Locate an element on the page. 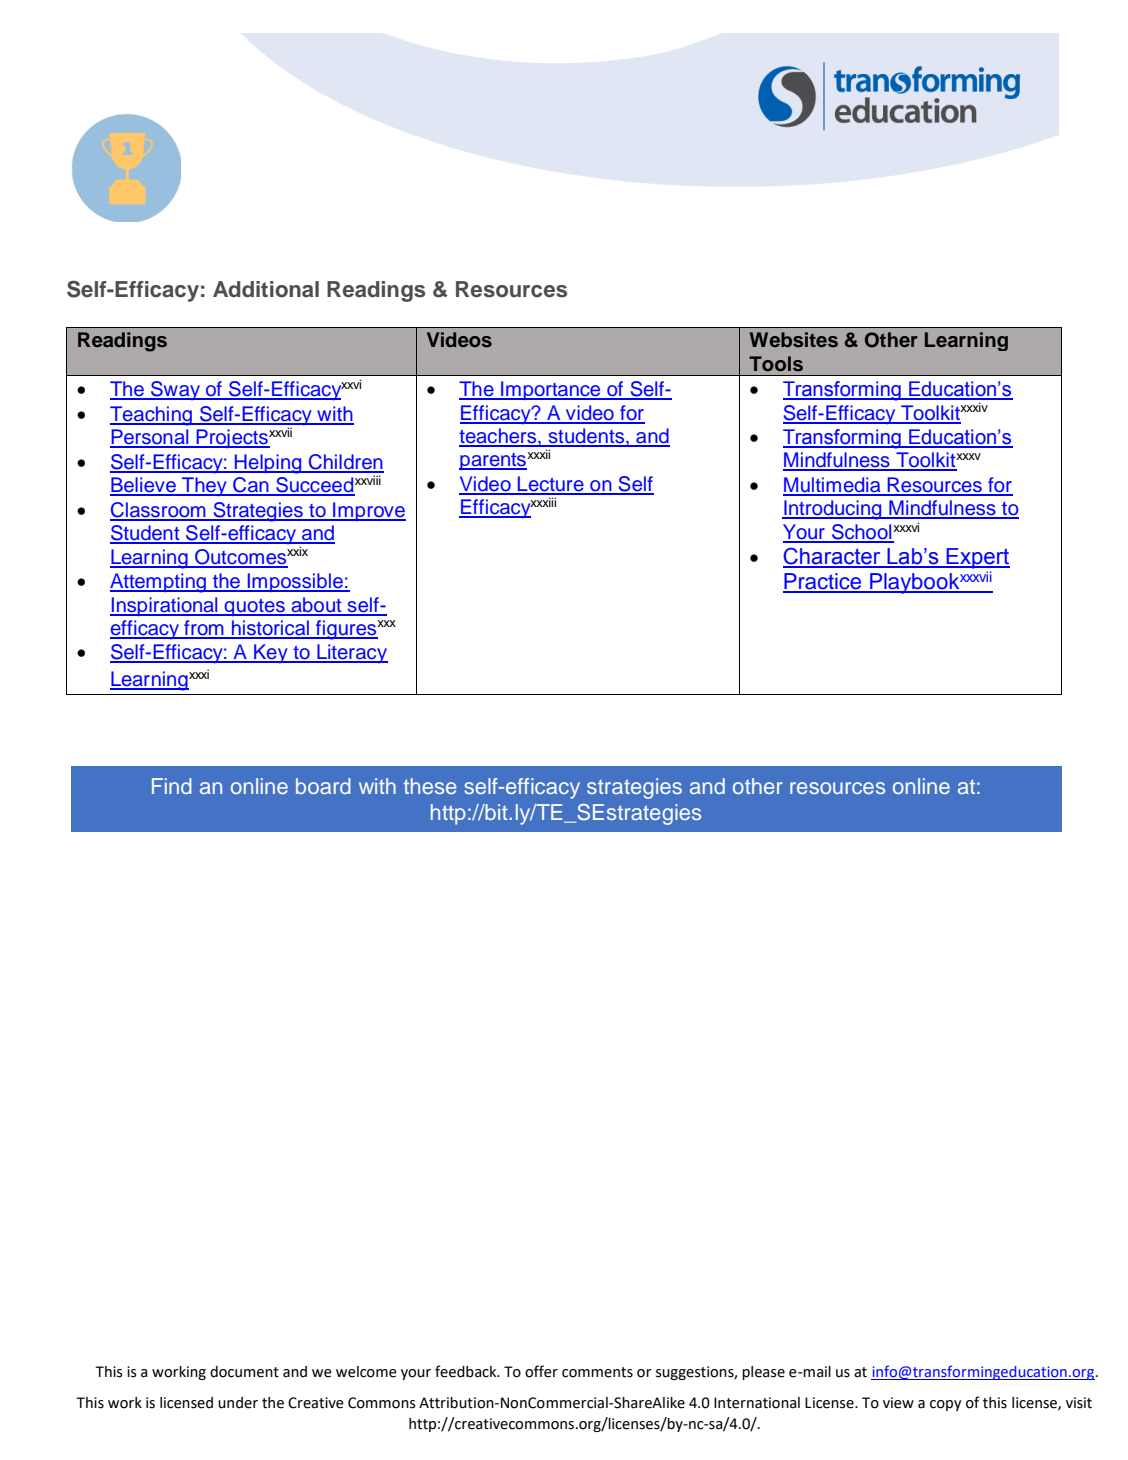 Image resolution: width=1128 pixels, height=1460 pixels. Importance is located at coordinates (551, 390).
